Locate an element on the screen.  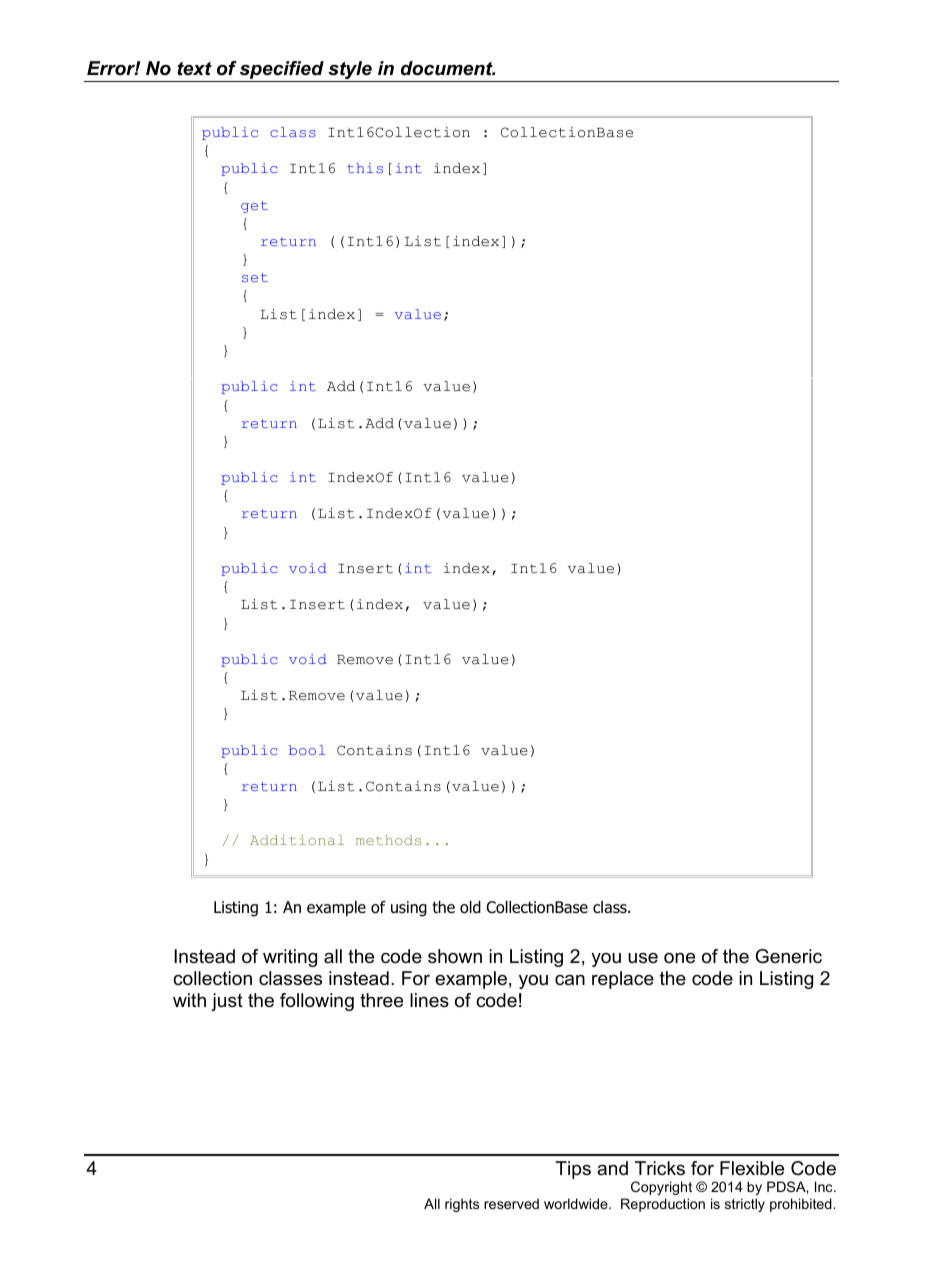
style is located at coordinates (350, 71).
